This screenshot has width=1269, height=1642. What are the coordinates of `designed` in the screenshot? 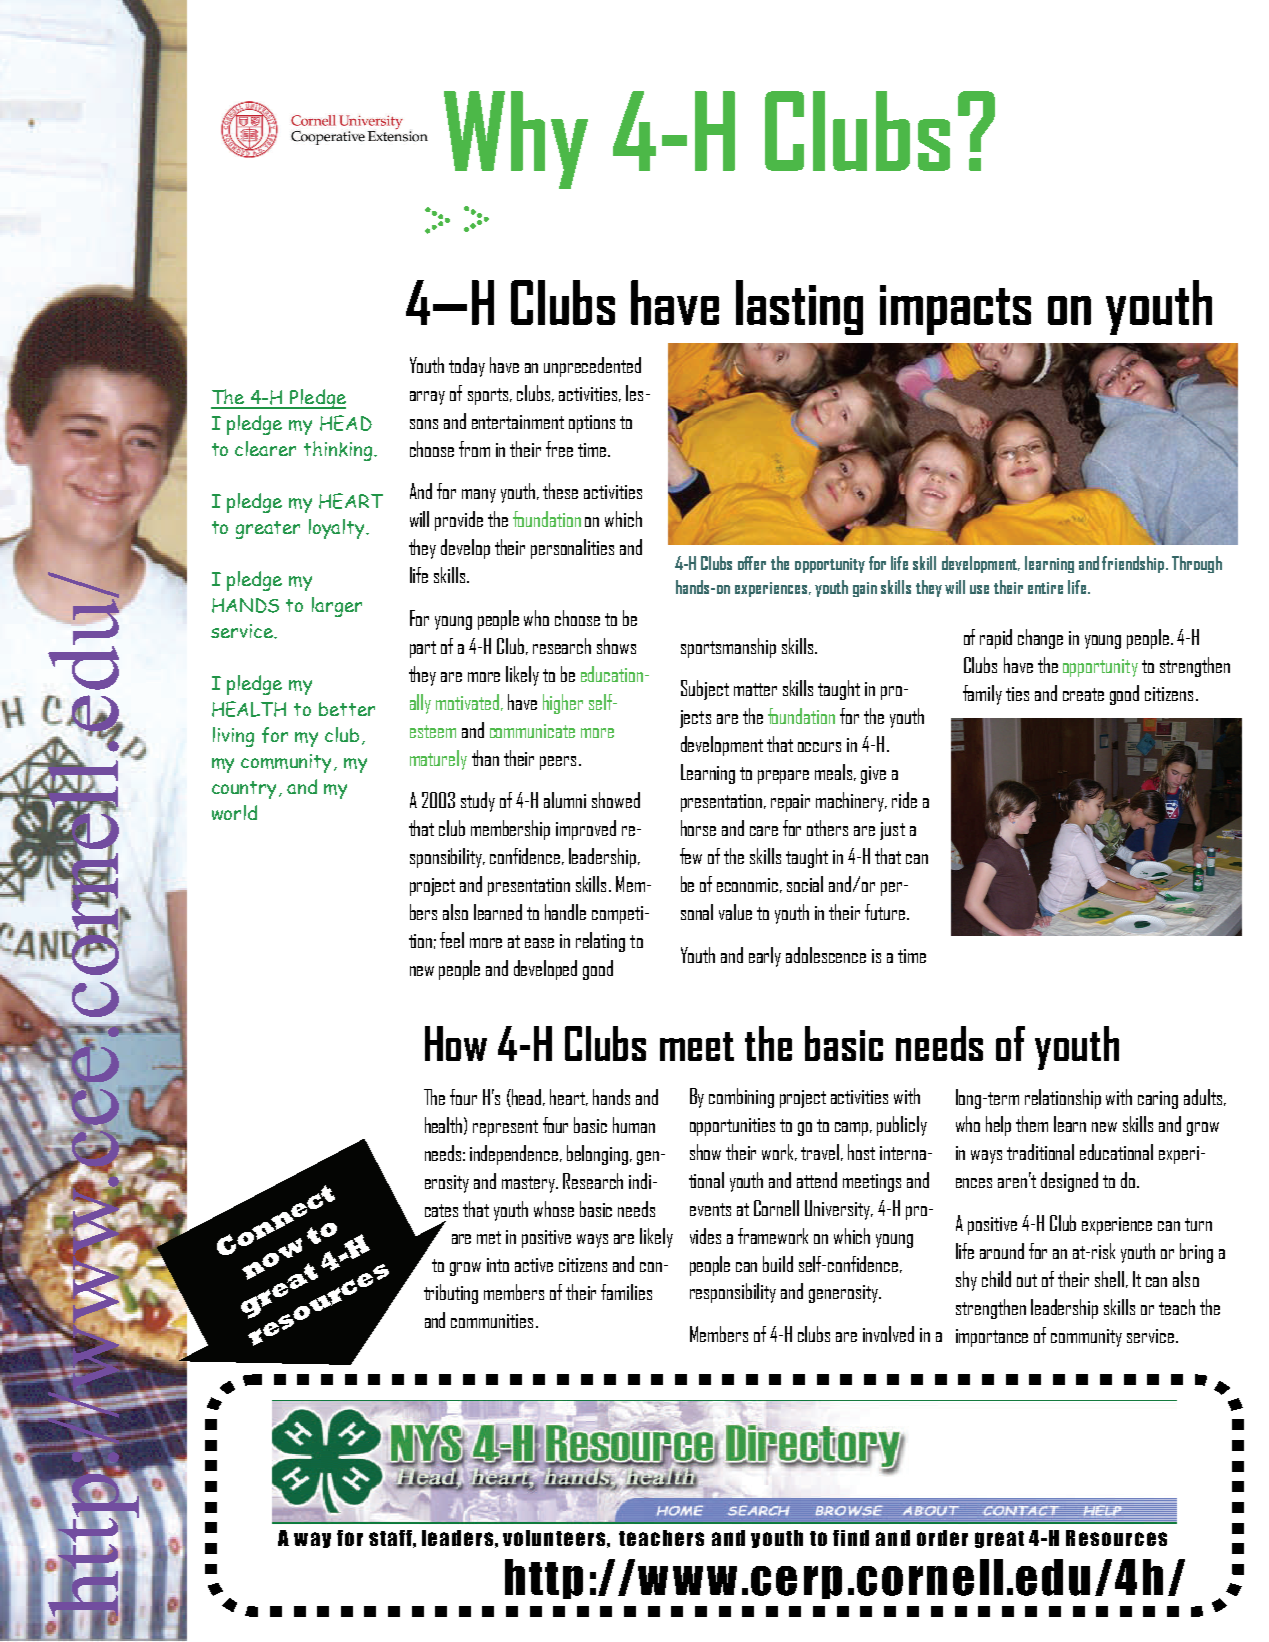 It's located at (1069, 1182).
